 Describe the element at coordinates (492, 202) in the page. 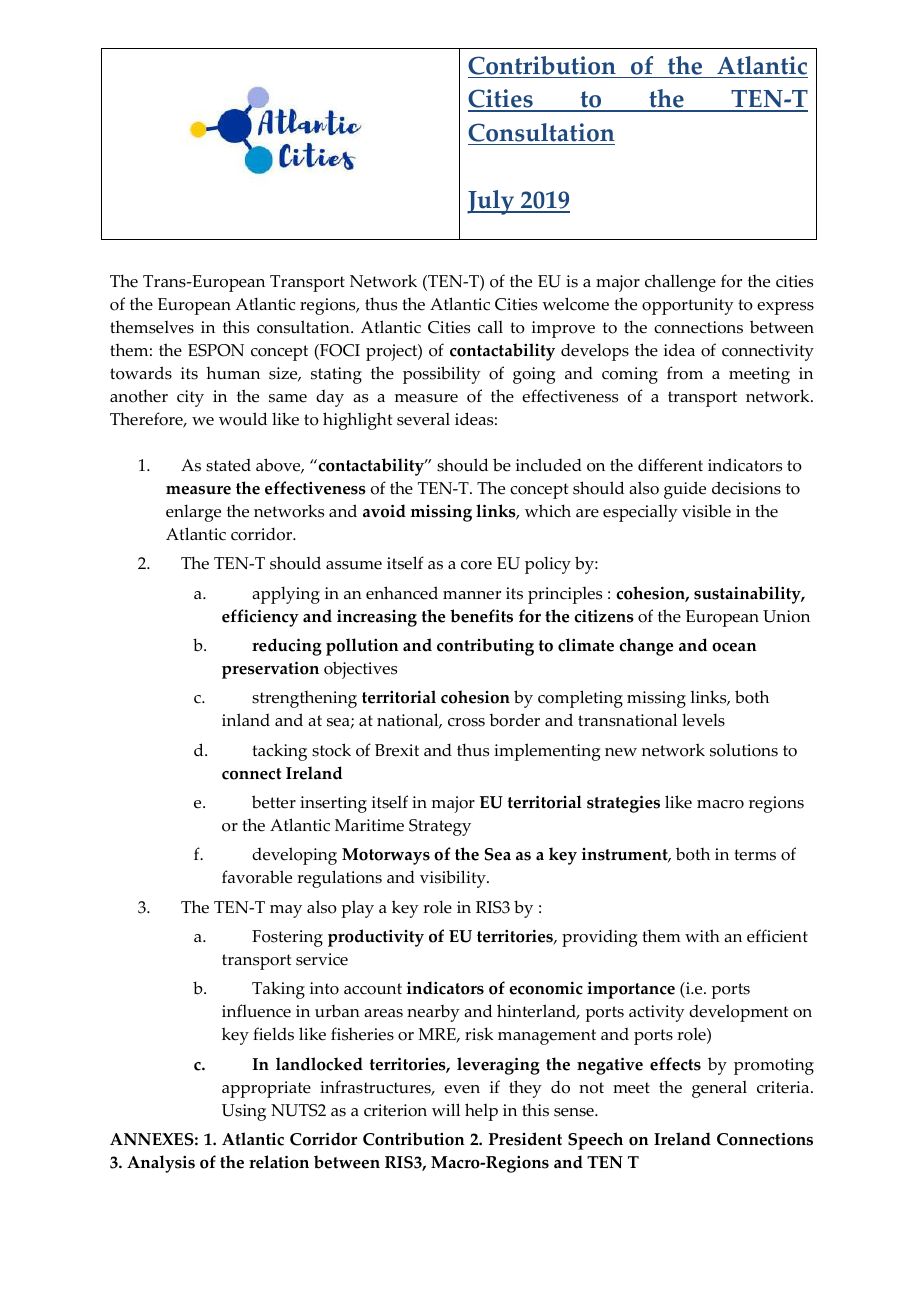

I see `July` at that location.
